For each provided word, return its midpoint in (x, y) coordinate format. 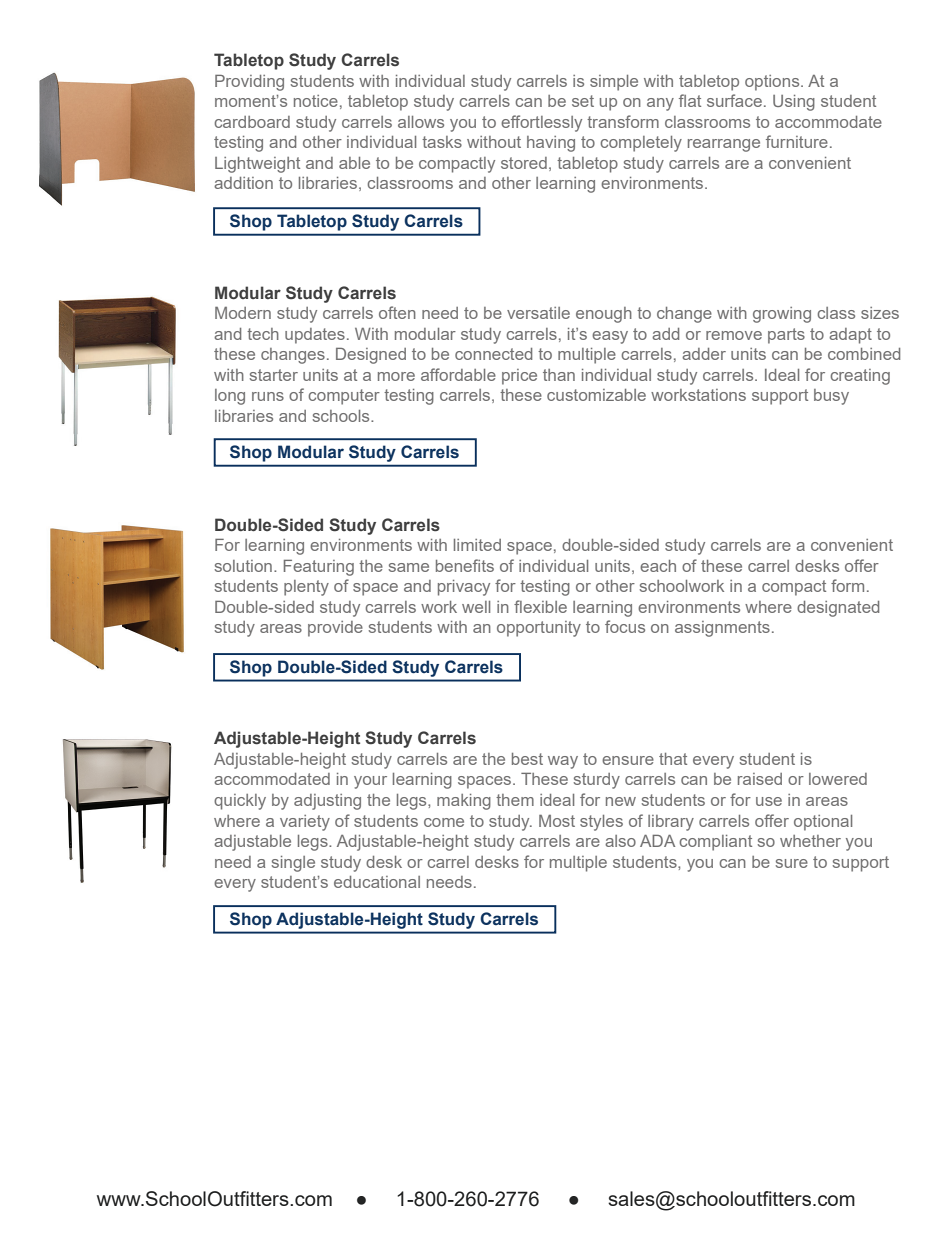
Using (794, 103)
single (293, 864)
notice (316, 101)
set (583, 101)
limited (477, 545)
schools (342, 416)
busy (831, 397)
